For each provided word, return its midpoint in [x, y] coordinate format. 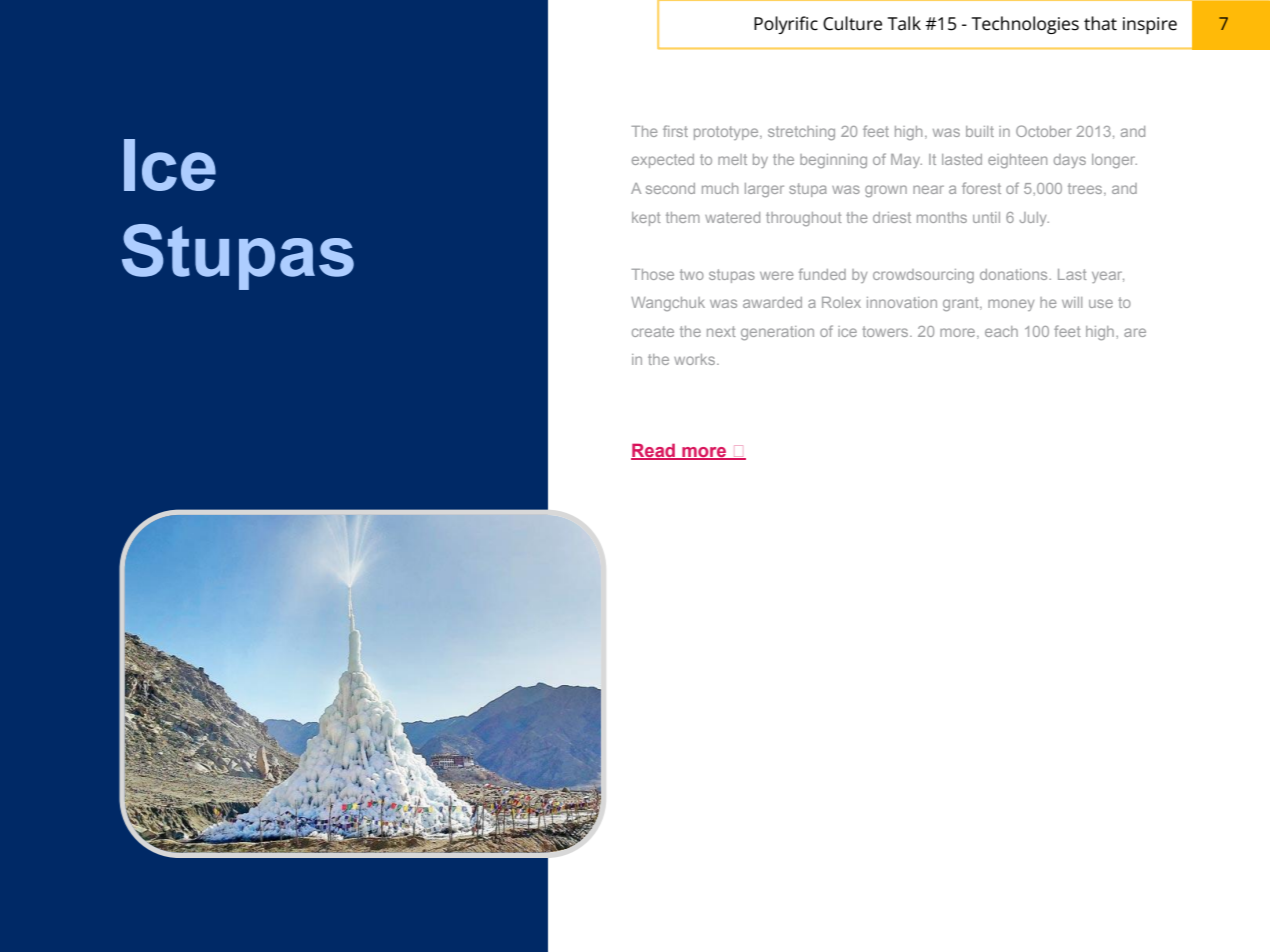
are [1135, 332]
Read [654, 451]
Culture [852, 23]
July [1034, 219]
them [683, 217]
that [1100, 23]
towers [886, 331]
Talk [904, 23]
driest [892, 217]
